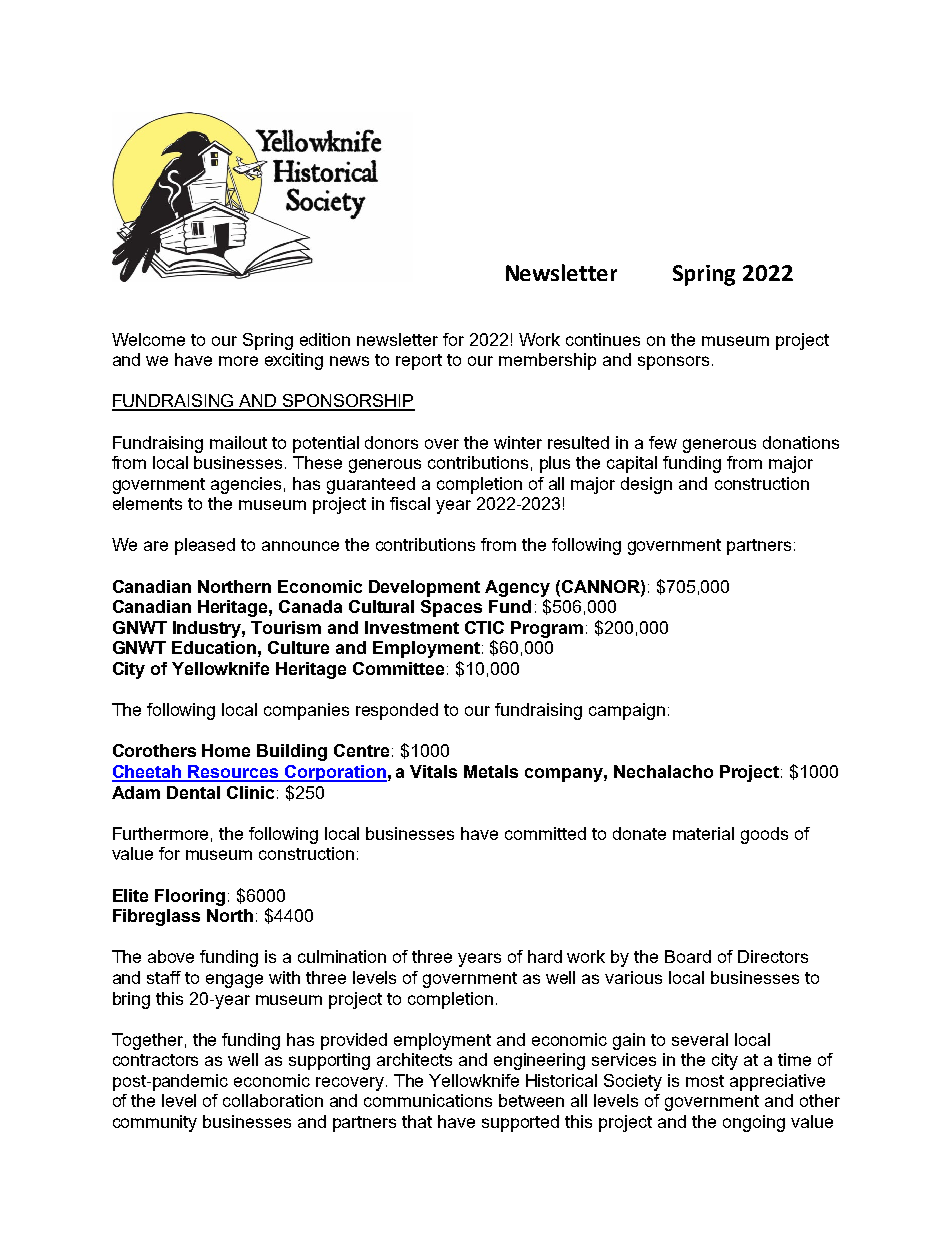  Describe the element at coordinates (419, 362) in the screenshot. I see `report` at that location.
